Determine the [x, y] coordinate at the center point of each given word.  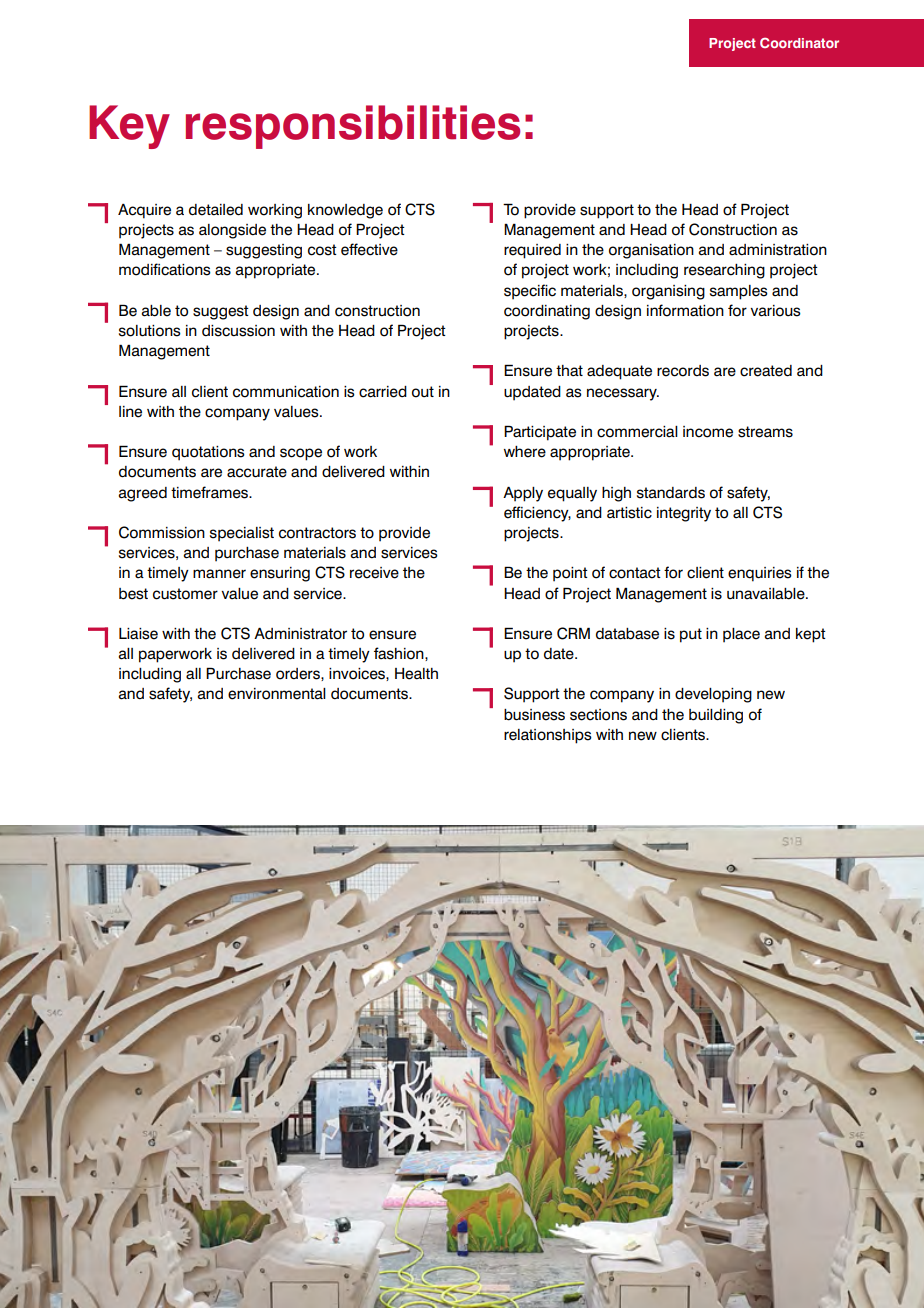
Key [129, 127]
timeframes [211, 492]
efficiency [537, 514]
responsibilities [353, 127]
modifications [165, 269]
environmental [277, 694]
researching [724, 271]
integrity [684, 514]
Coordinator [799, 42]
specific [530, 292]
